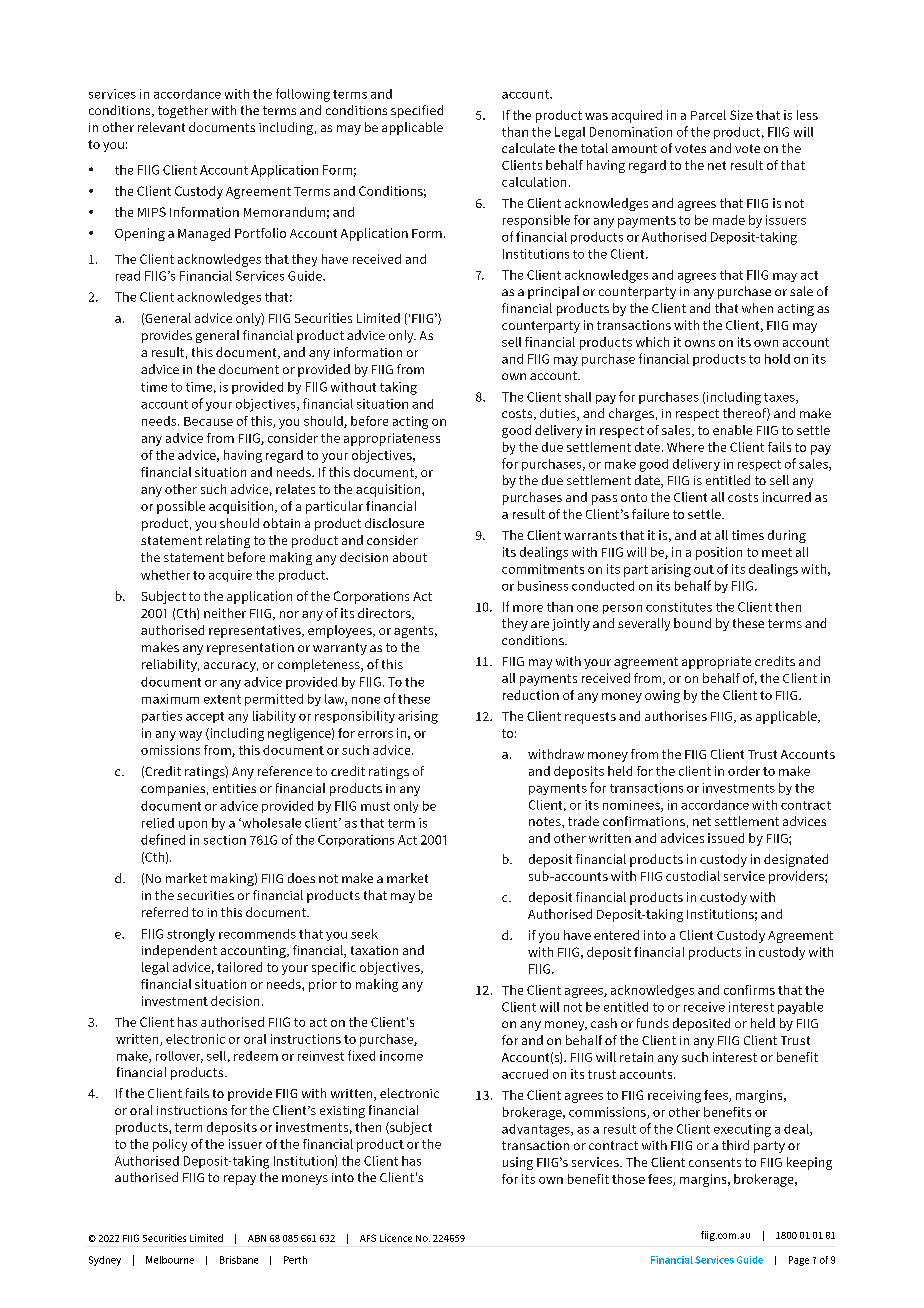 Image resolution: width=924 pixels, height=1308 pixels. What do you see at coordinates (693, 876) in the document?
I see `custodial` at bounding box center [693, 876].
